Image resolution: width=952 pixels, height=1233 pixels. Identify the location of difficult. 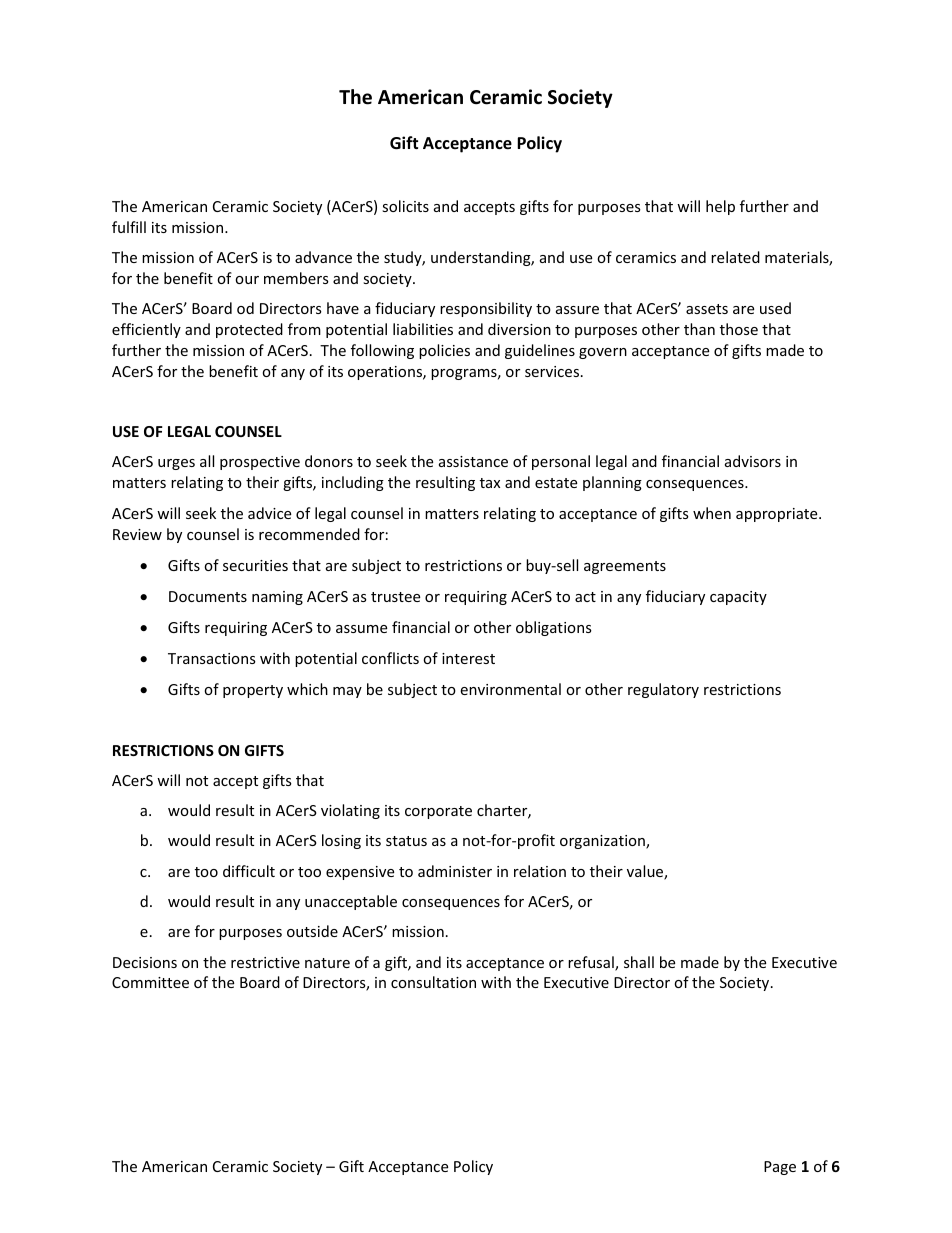
(249, 871).
